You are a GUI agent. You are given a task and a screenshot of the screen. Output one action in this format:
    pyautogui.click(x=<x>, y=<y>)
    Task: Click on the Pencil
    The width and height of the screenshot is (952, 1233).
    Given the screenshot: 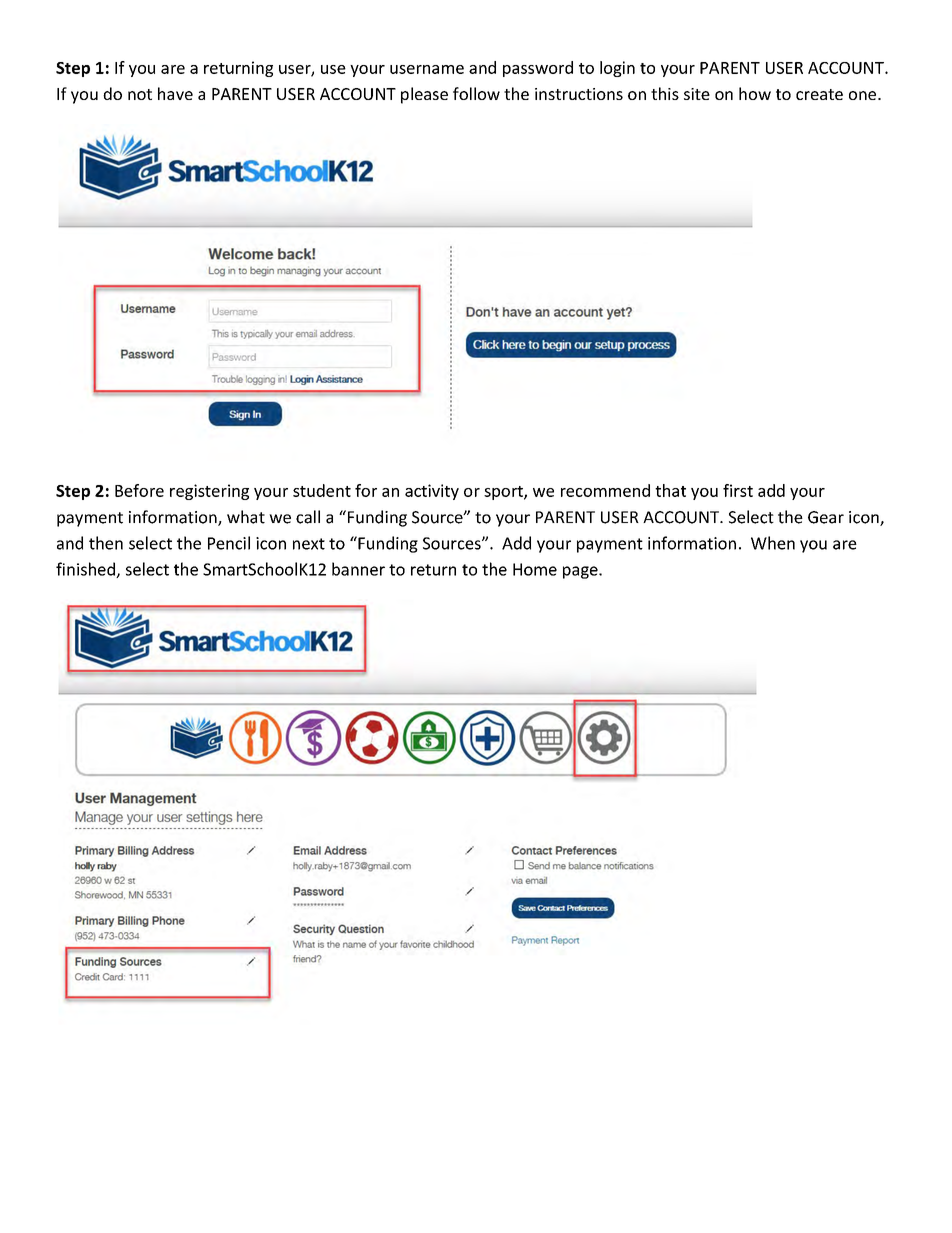 What is the action you would take?
    pyautogui.click(x=229, y=543)
